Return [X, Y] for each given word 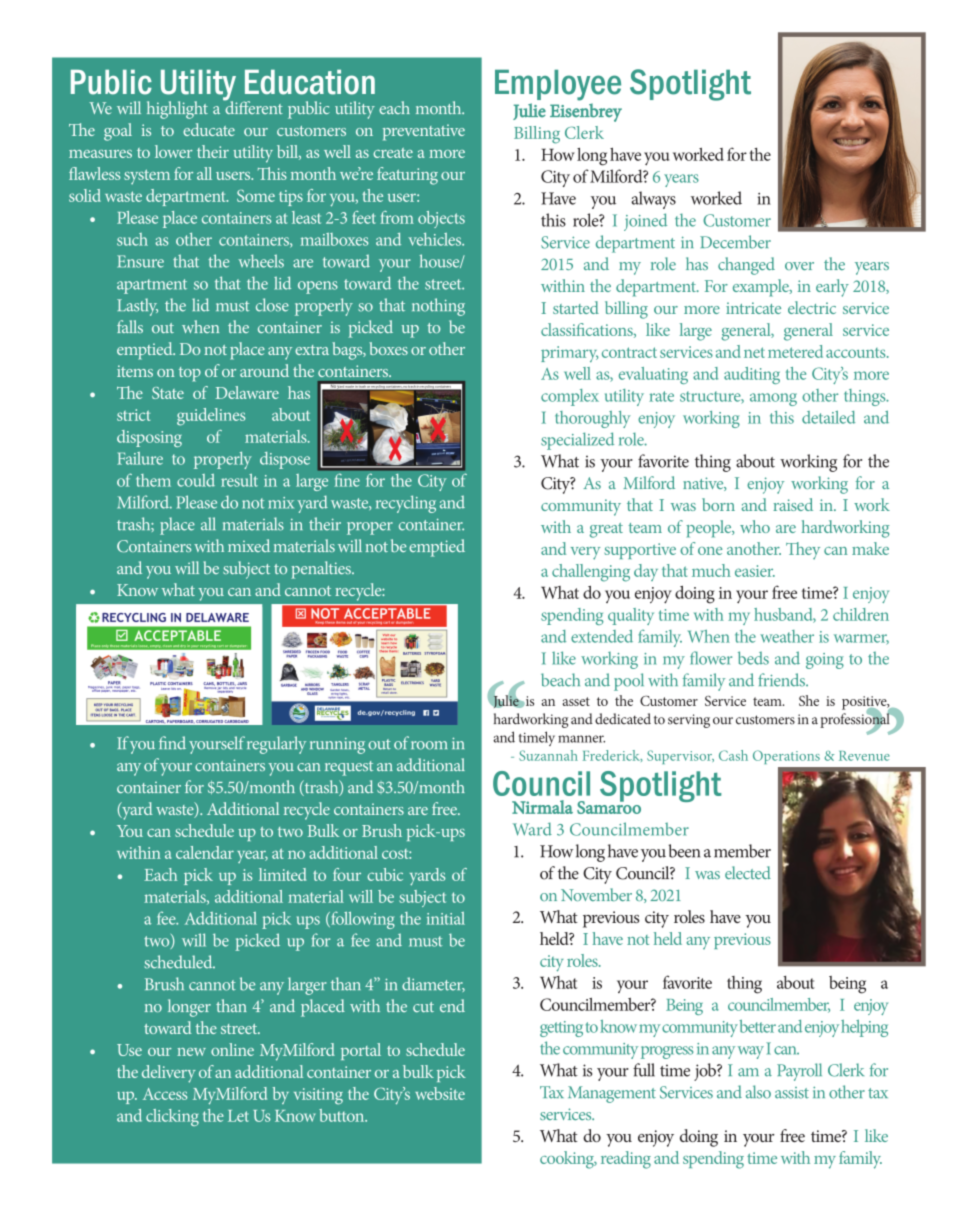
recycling [406, 504]
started [576, 307]
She [809, 700]
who [755, 526]
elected [748, 872]
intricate [753, 308]
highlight [177, 110]
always [653, 200]
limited [282, 874]
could [196, 480]
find [172, 743]
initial [446, 918]
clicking [172, 1117]
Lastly [137, 307]
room [429, 745]
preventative [424, 132]
